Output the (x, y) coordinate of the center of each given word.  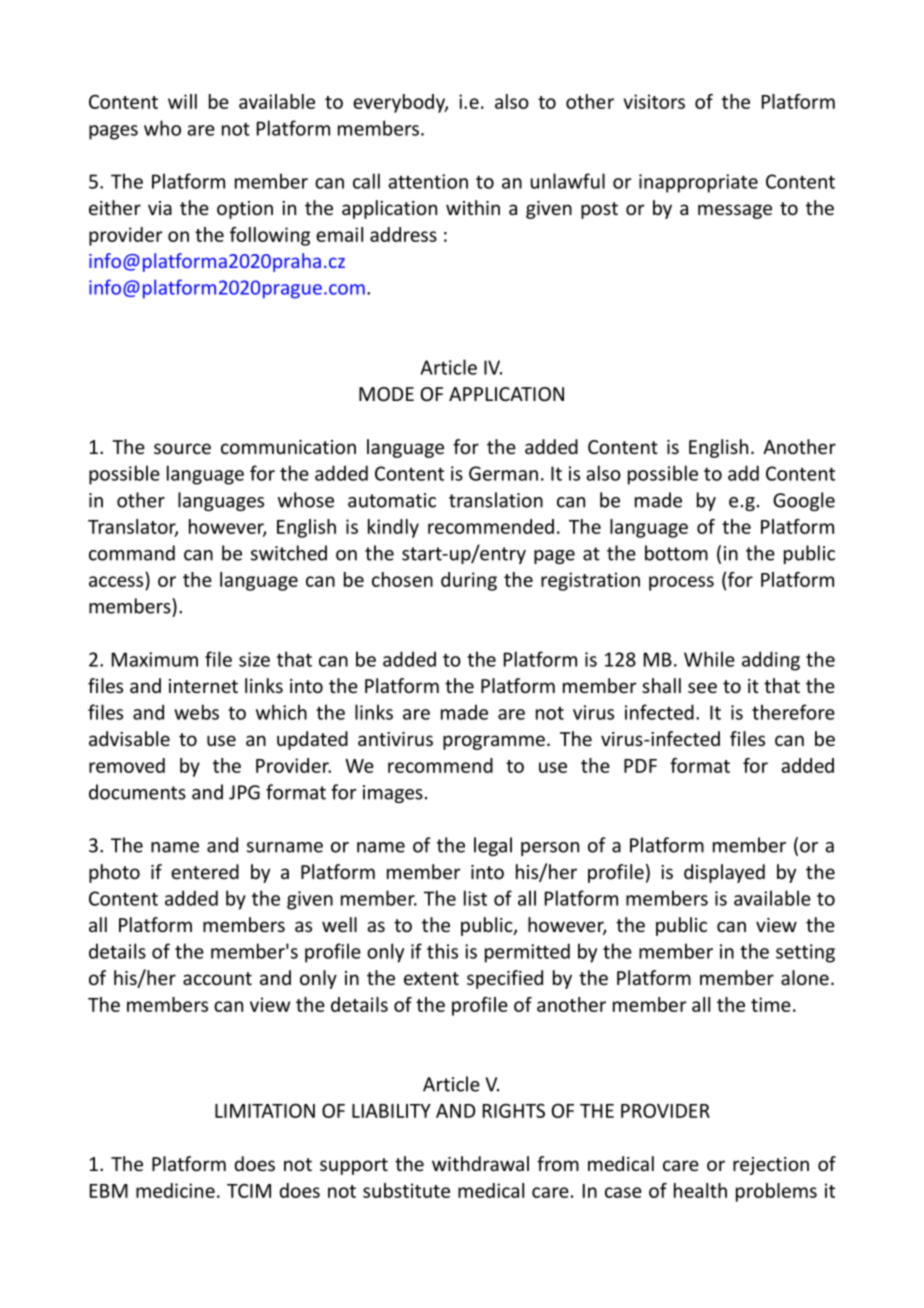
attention (428, 181)
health (700, 1190)
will (182, 101)
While (709, 659)
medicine (175, 1190)
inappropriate (698, 183)
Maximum (155, 659)
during (469, 581)
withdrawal (480, 1163)
